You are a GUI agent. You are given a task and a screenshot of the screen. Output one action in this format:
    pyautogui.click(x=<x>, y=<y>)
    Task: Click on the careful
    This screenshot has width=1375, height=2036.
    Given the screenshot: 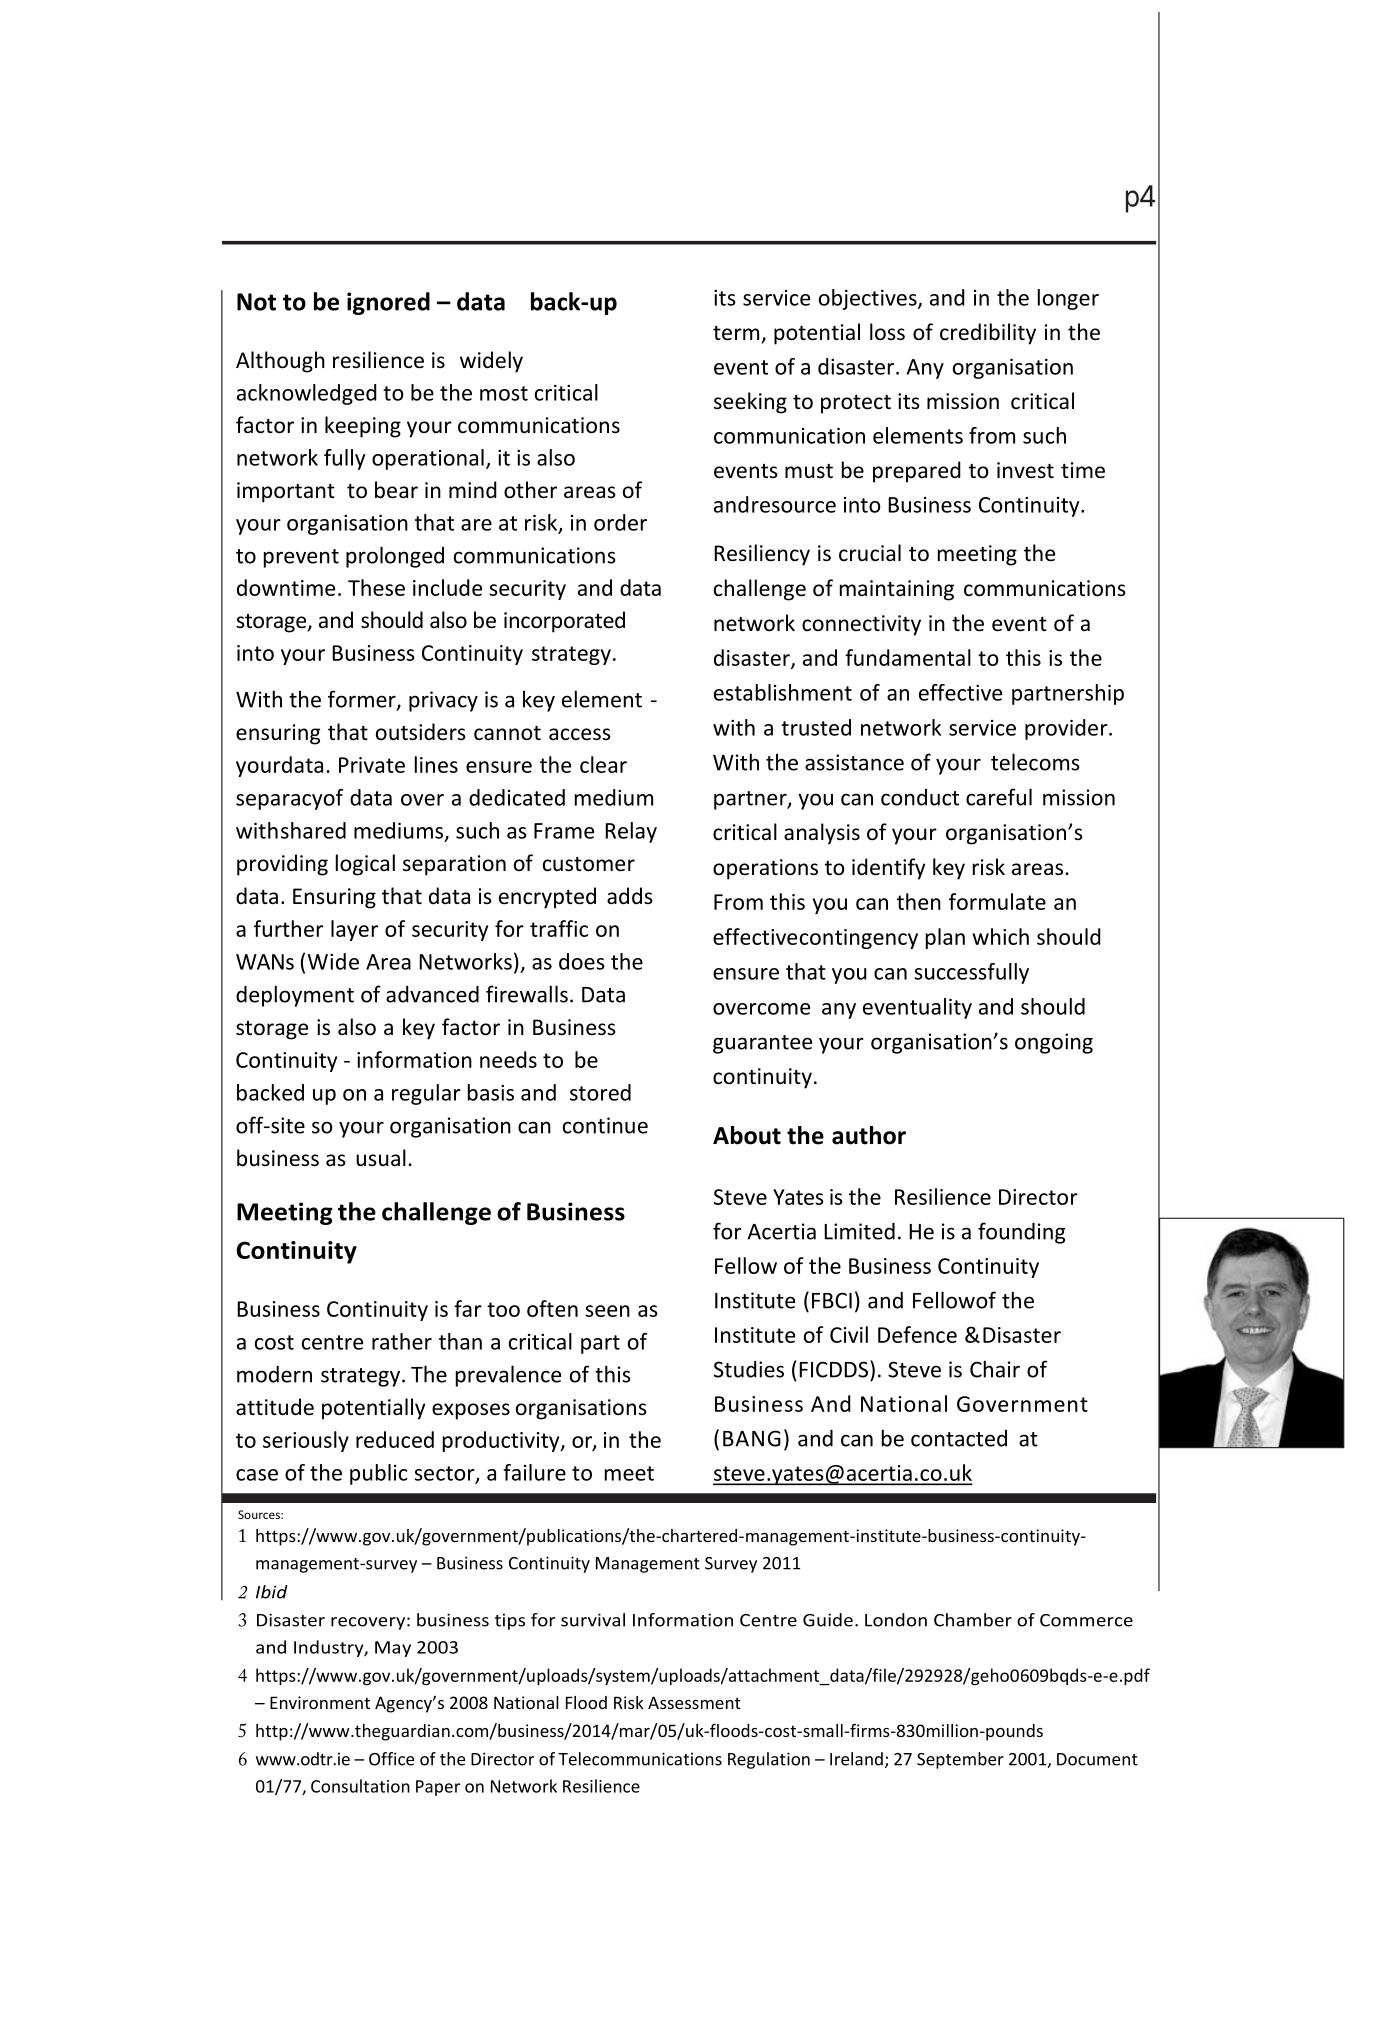 What is the action you would take?
    pyautogui.click(x=999, y=797)
